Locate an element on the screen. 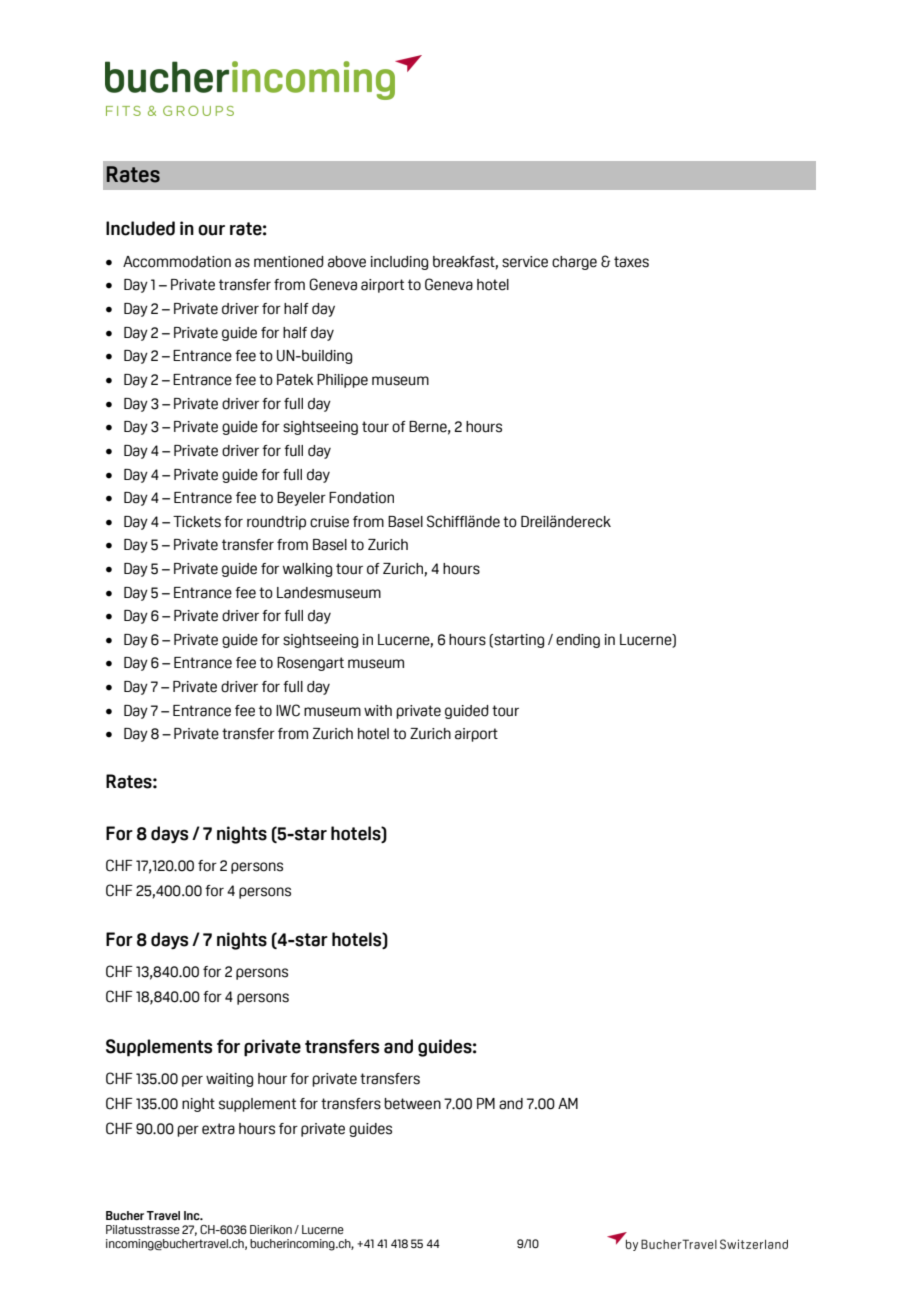 This screenshot has width=924, height=1308. extra is located at coordinates (218, 1129).
